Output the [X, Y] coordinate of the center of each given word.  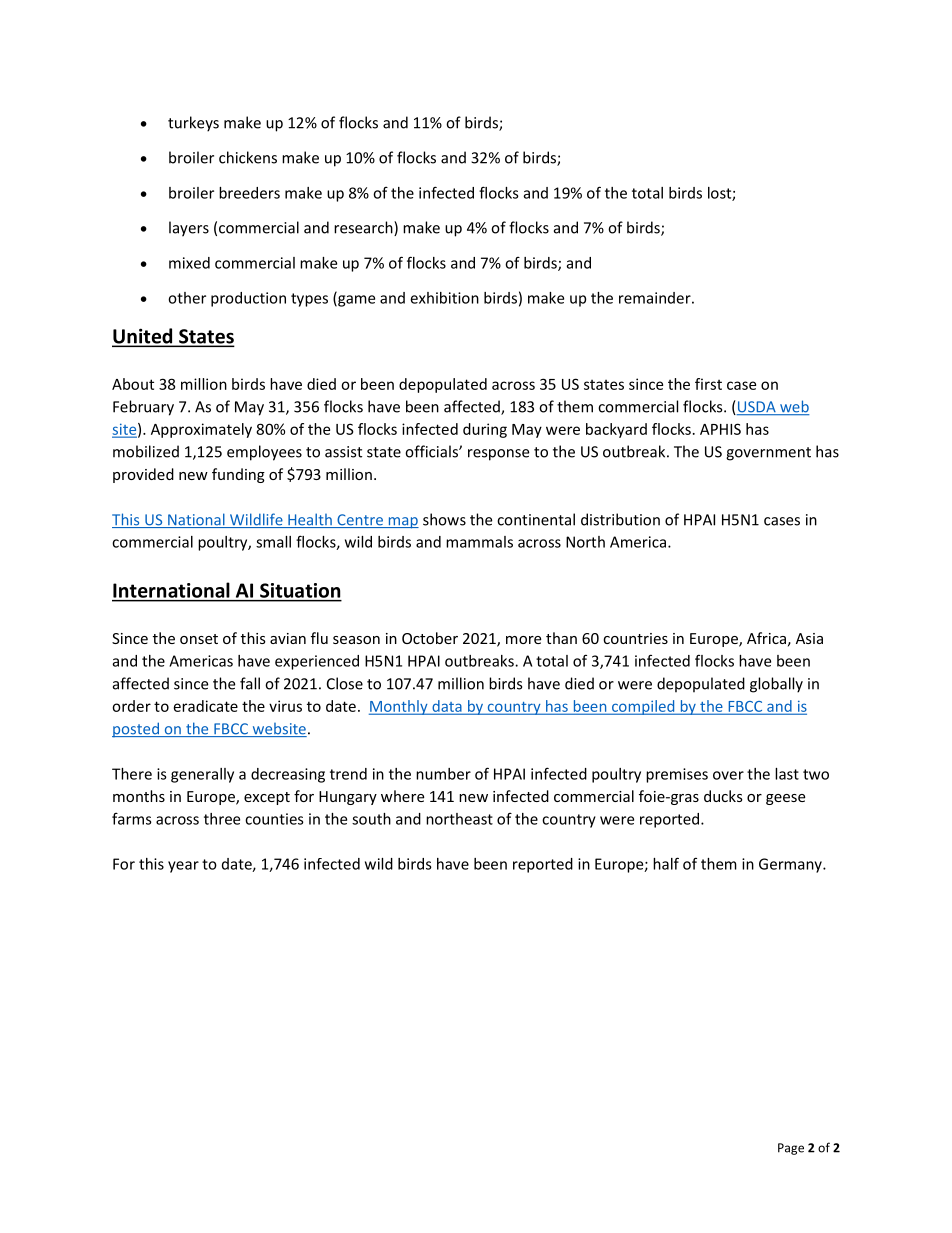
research [364, 228]
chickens [248, 157]
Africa [766, 638]
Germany [791, 865]
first [708, 384]
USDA [757, 408]
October [430, 638]
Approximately [201, 430]
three [222, 819]
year [183, 867]
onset [199, 639]
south [371, 819]
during [485, 430]
